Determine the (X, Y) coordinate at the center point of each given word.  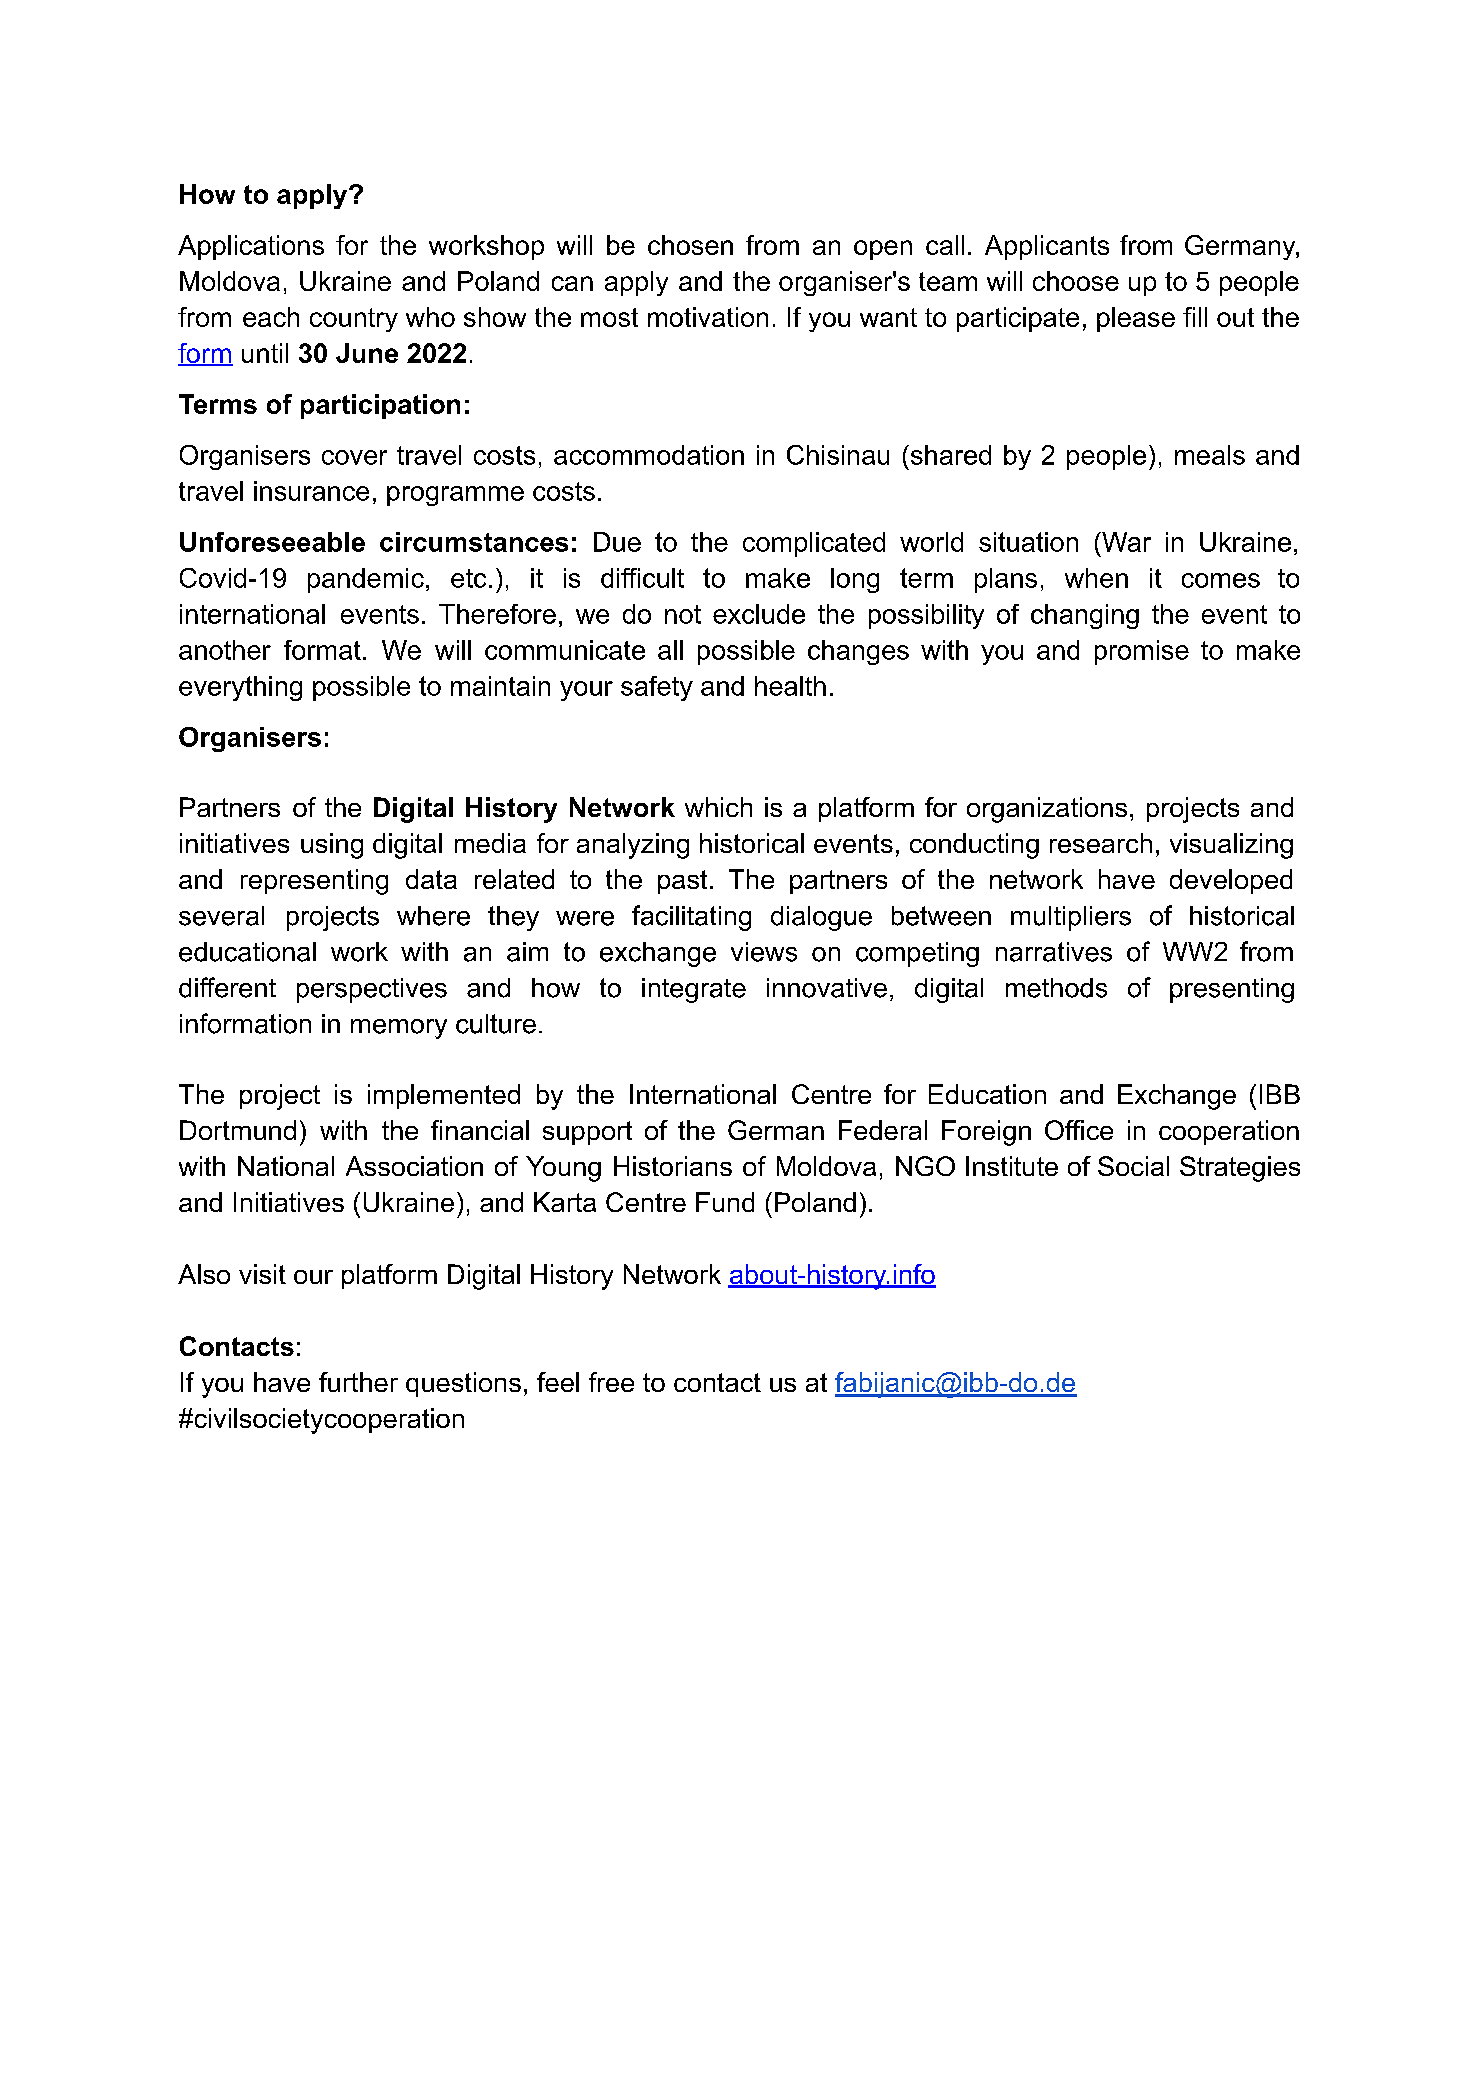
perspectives (372, 990)
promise (1142, 652)
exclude (759, 614)
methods (1056, 988)
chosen (690, 245)
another (225, 650)
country (354, 320)
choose (1076, 281)
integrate (694, 990)
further (358, 1382)
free (611, 1382)
